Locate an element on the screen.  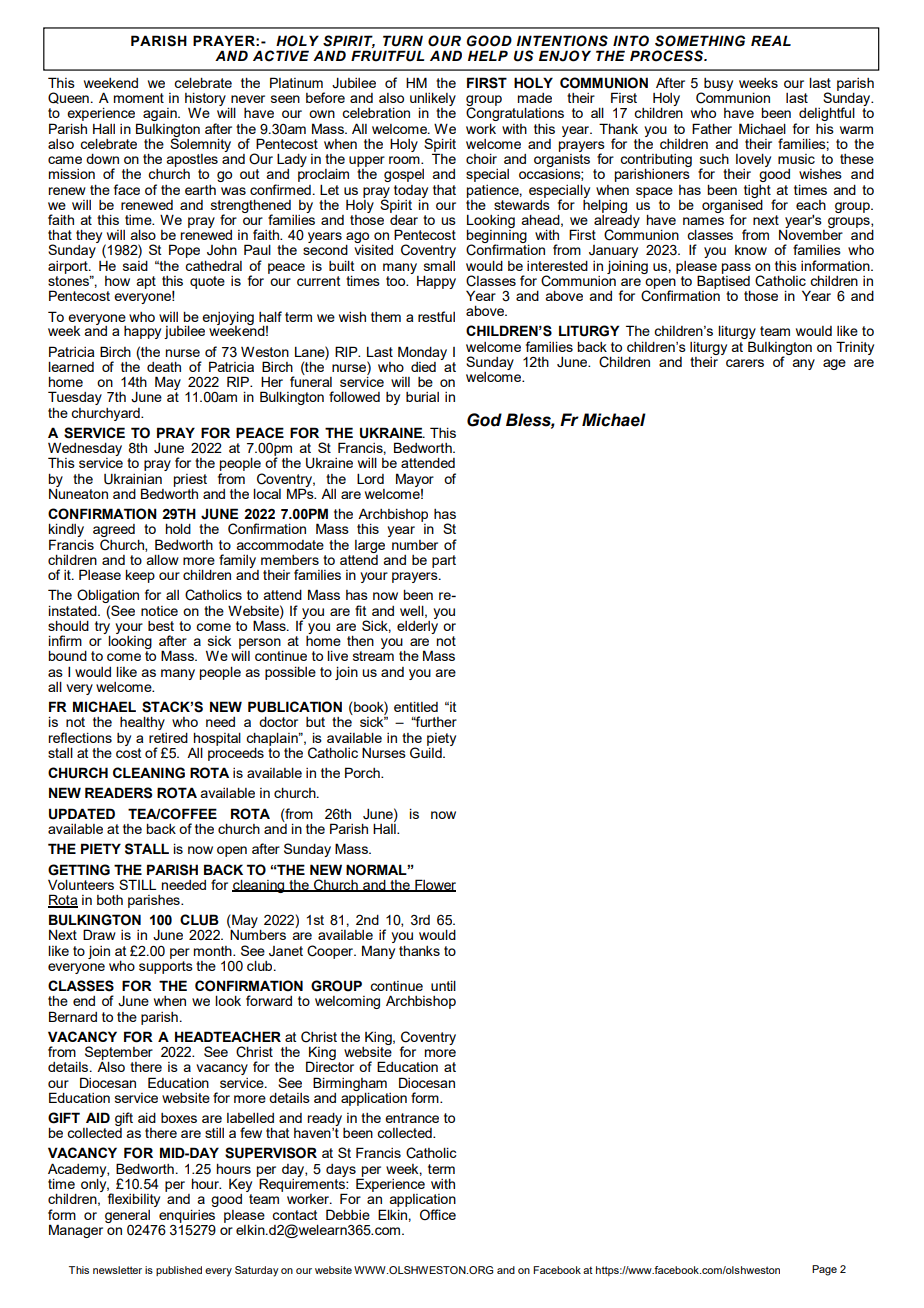
Flower is located at coordinates (434, 885).
